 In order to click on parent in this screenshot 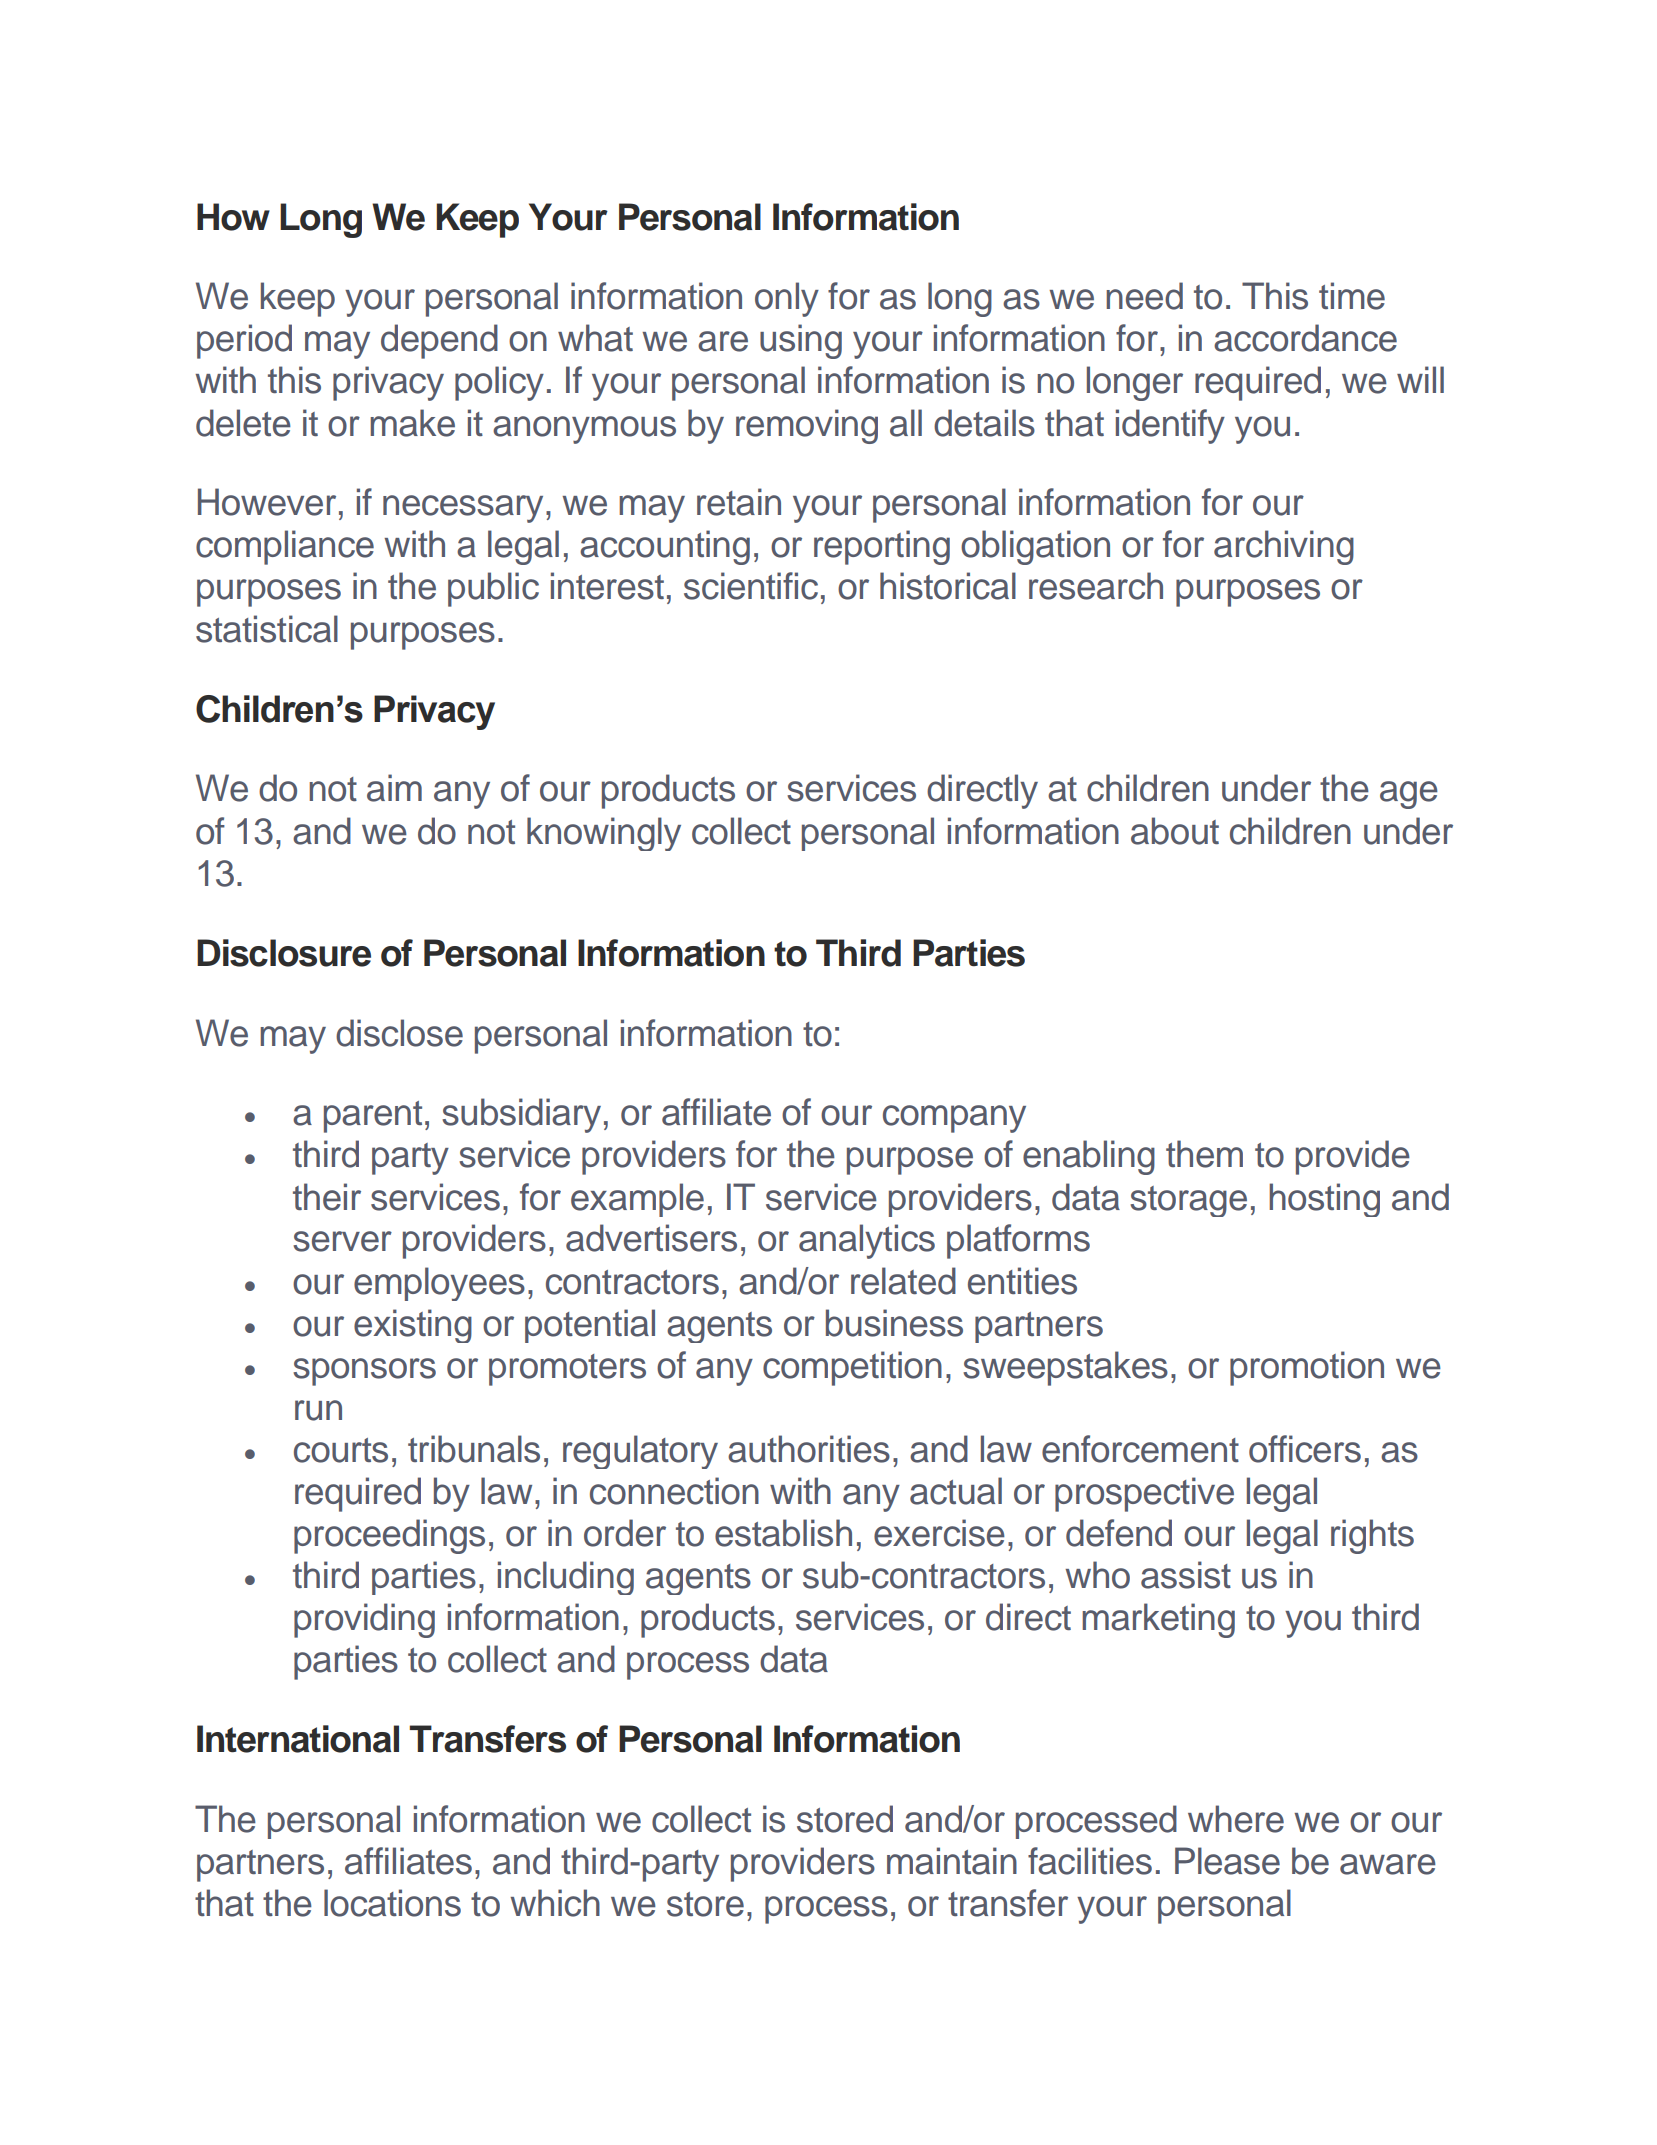, I will do `click(373, 1117)`.
